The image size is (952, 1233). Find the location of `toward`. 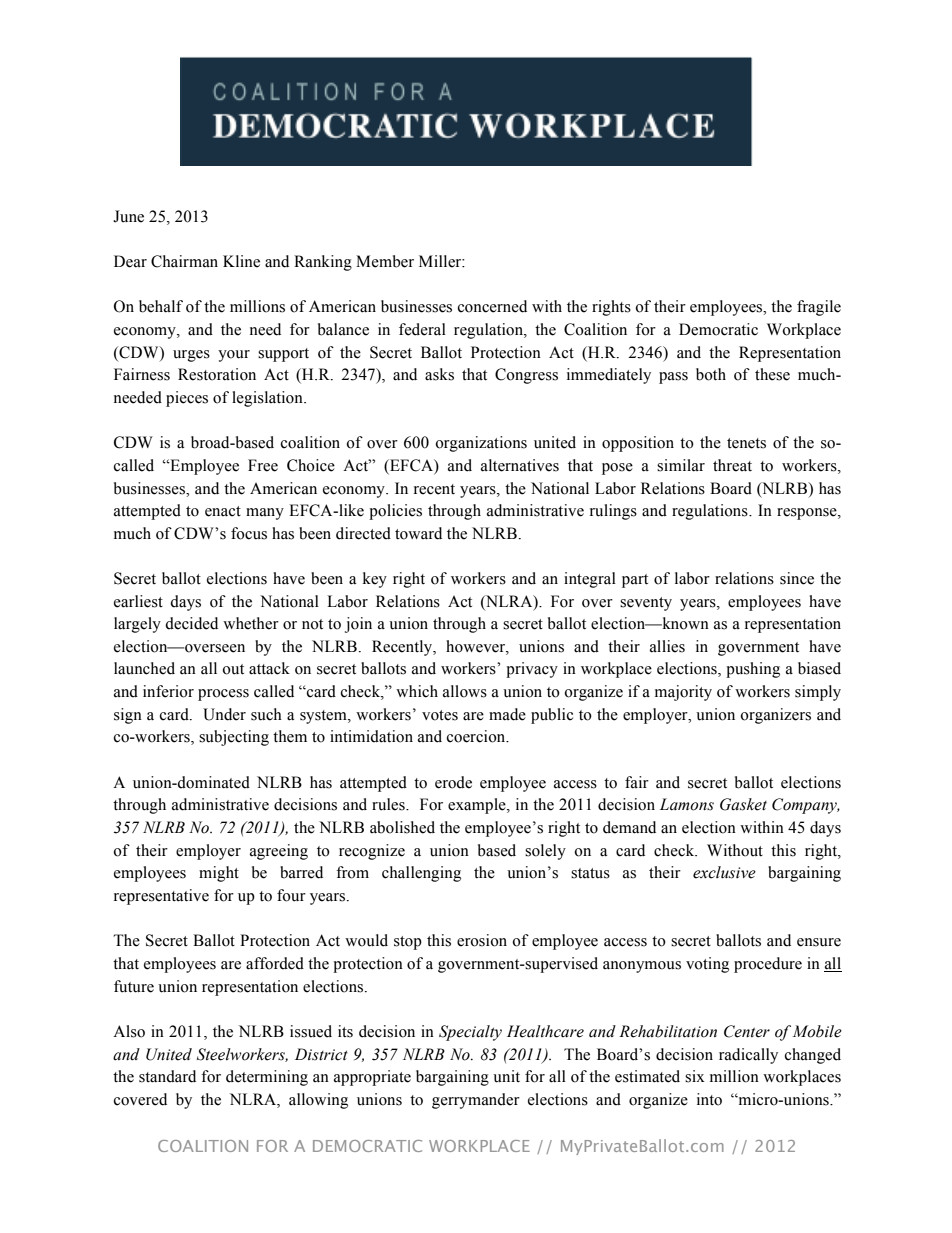

toward is located at coordinates (418, 533).
